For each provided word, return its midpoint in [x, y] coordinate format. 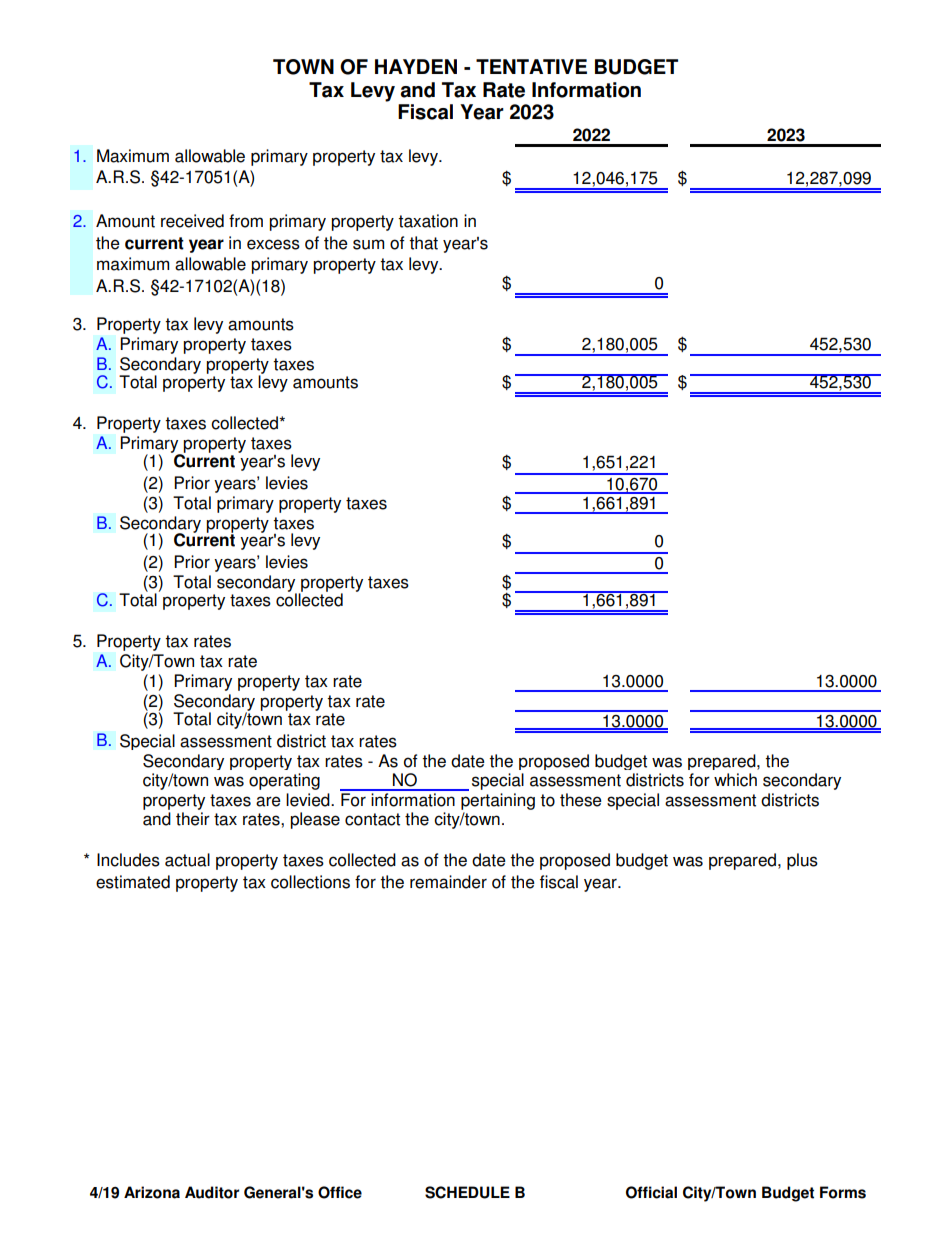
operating [284, 781]
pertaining [498, 801]
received [192, 221]
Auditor [212, 1192]
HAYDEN [416, 66]
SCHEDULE [467, 1192]
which [735, 780]
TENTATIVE [531, 66]
